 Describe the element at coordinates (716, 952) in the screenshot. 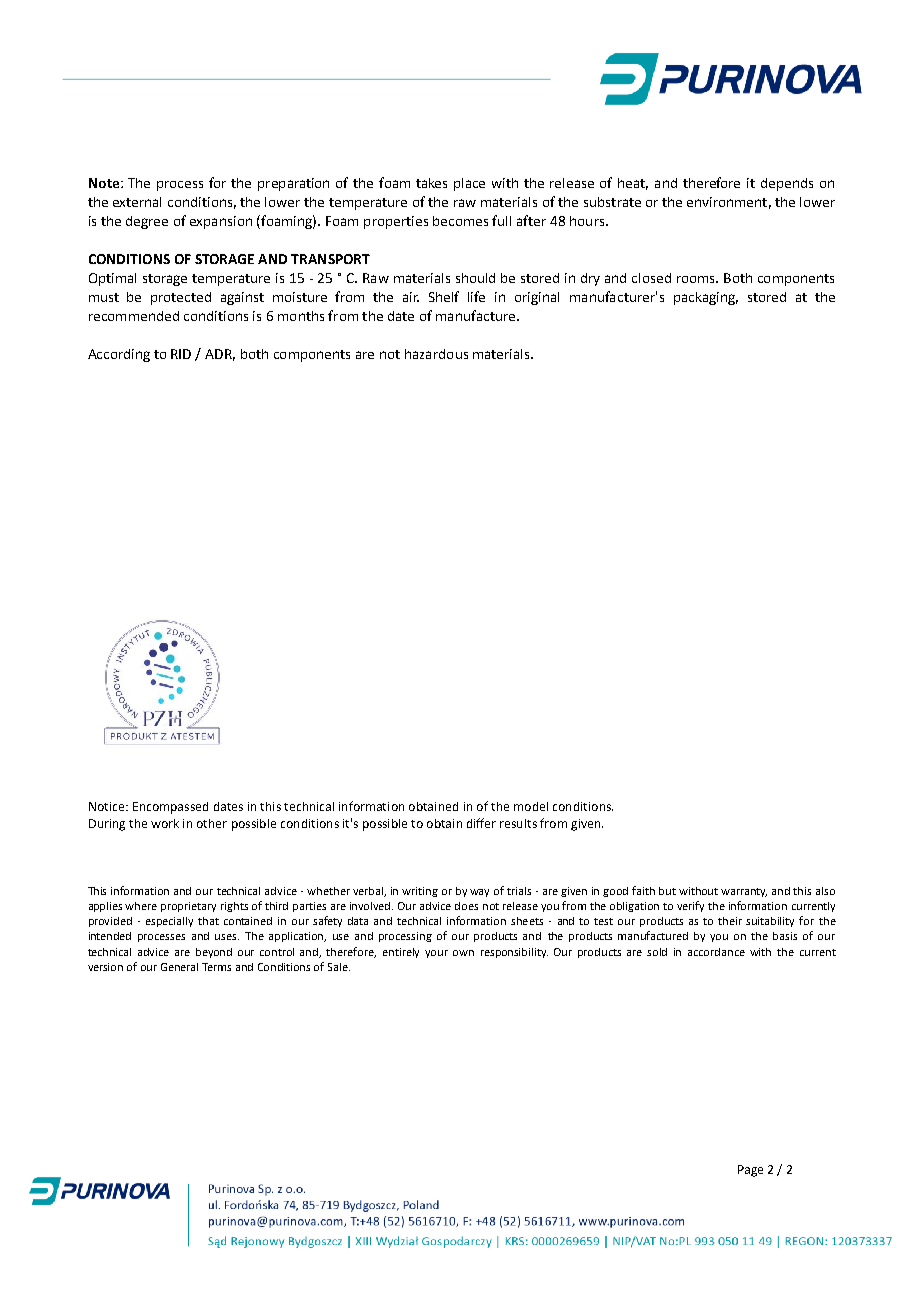

I see `accordance` at that location.
